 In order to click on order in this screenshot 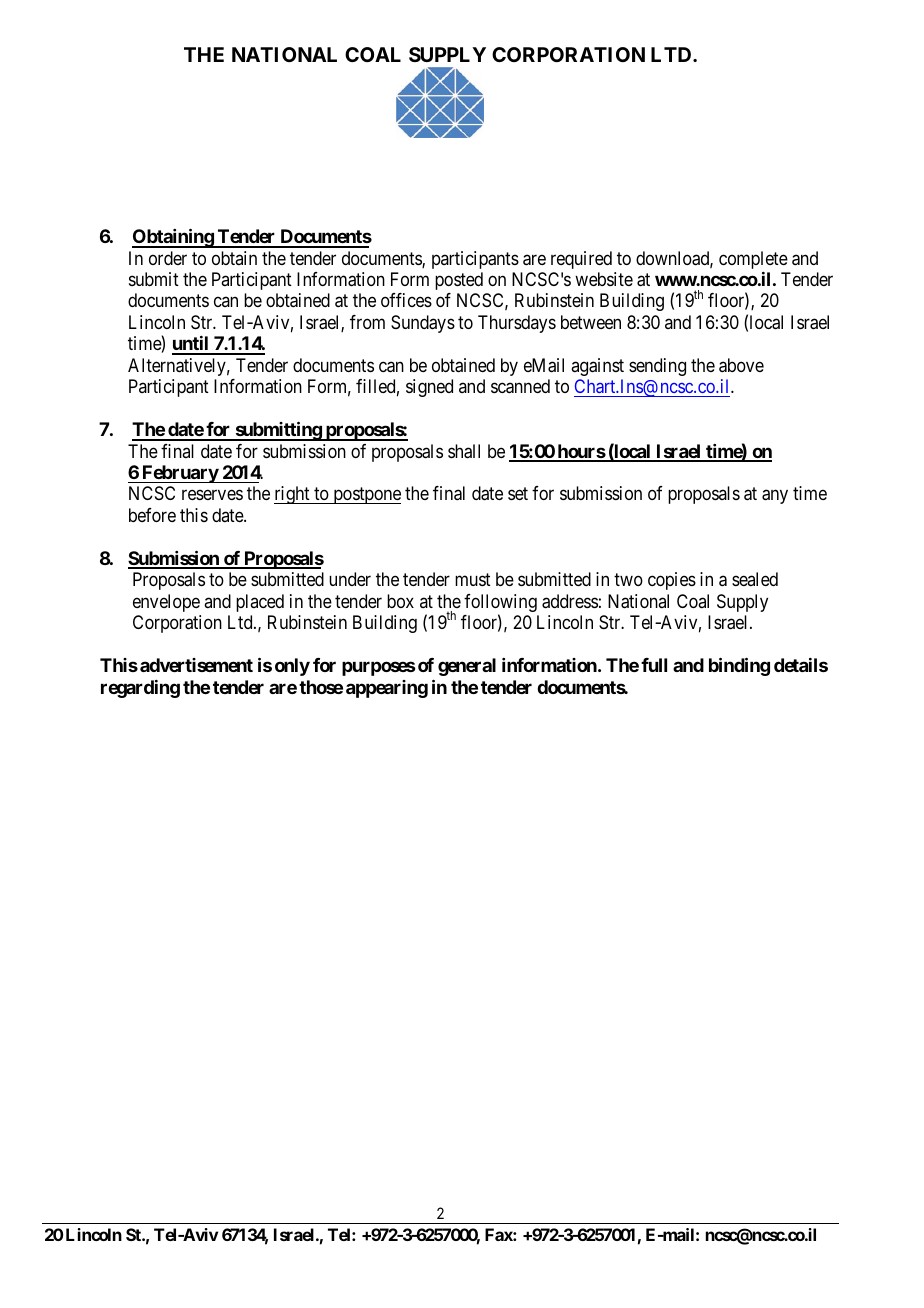, I will do `click(168, 258)`.
